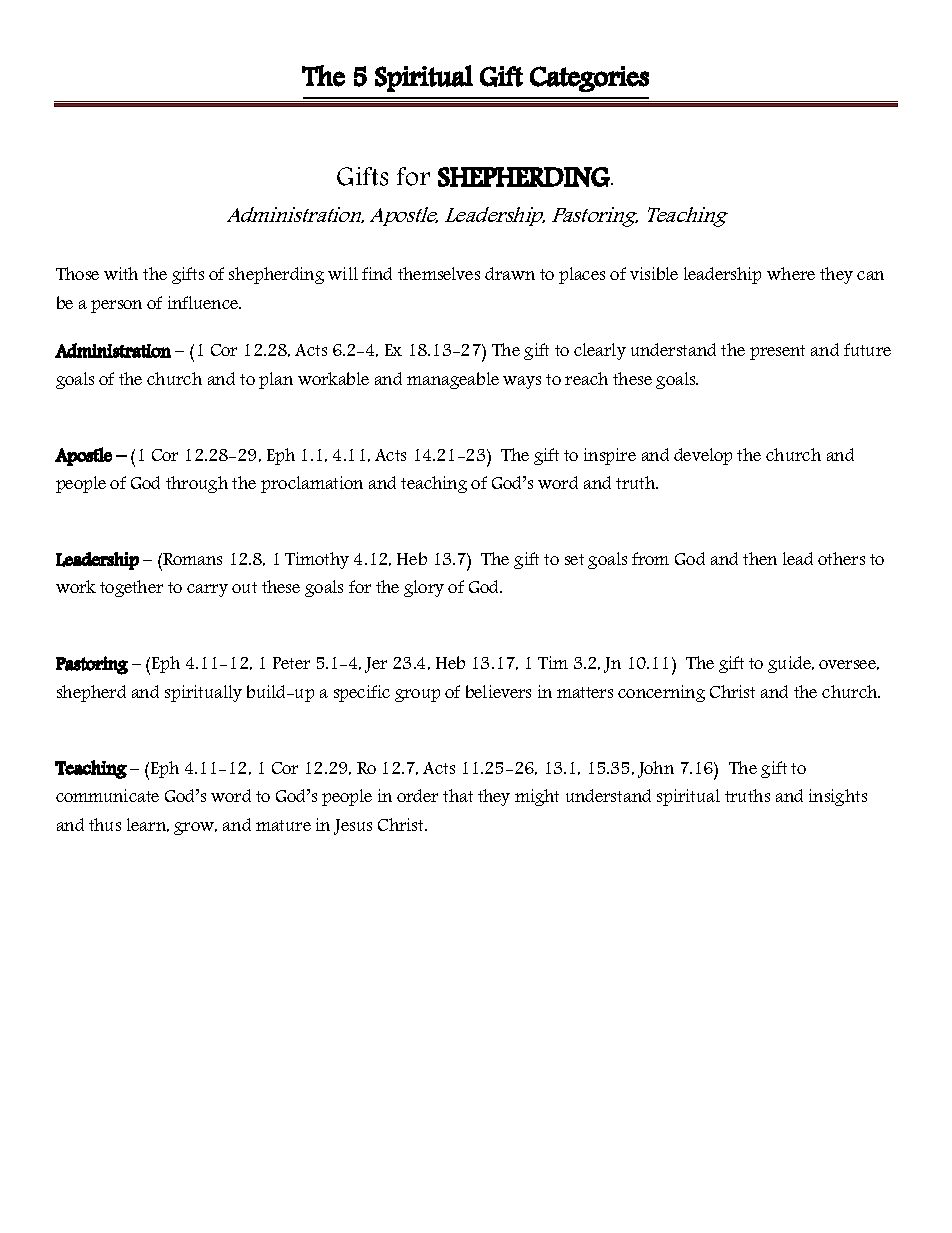  Describe the element at coordinates (424, 588) in the image. I see `glory` at that location.
